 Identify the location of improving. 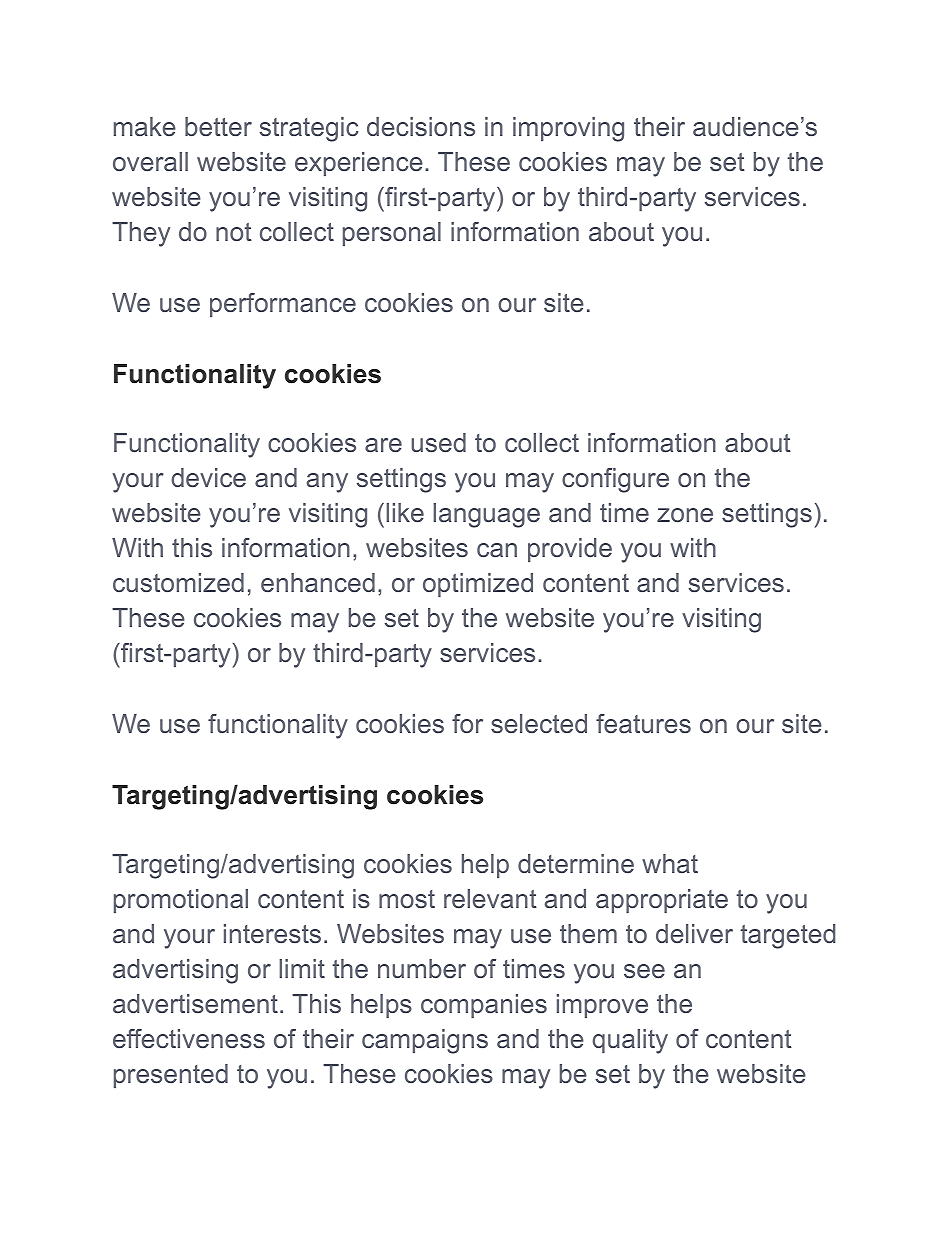
(568, 129).
